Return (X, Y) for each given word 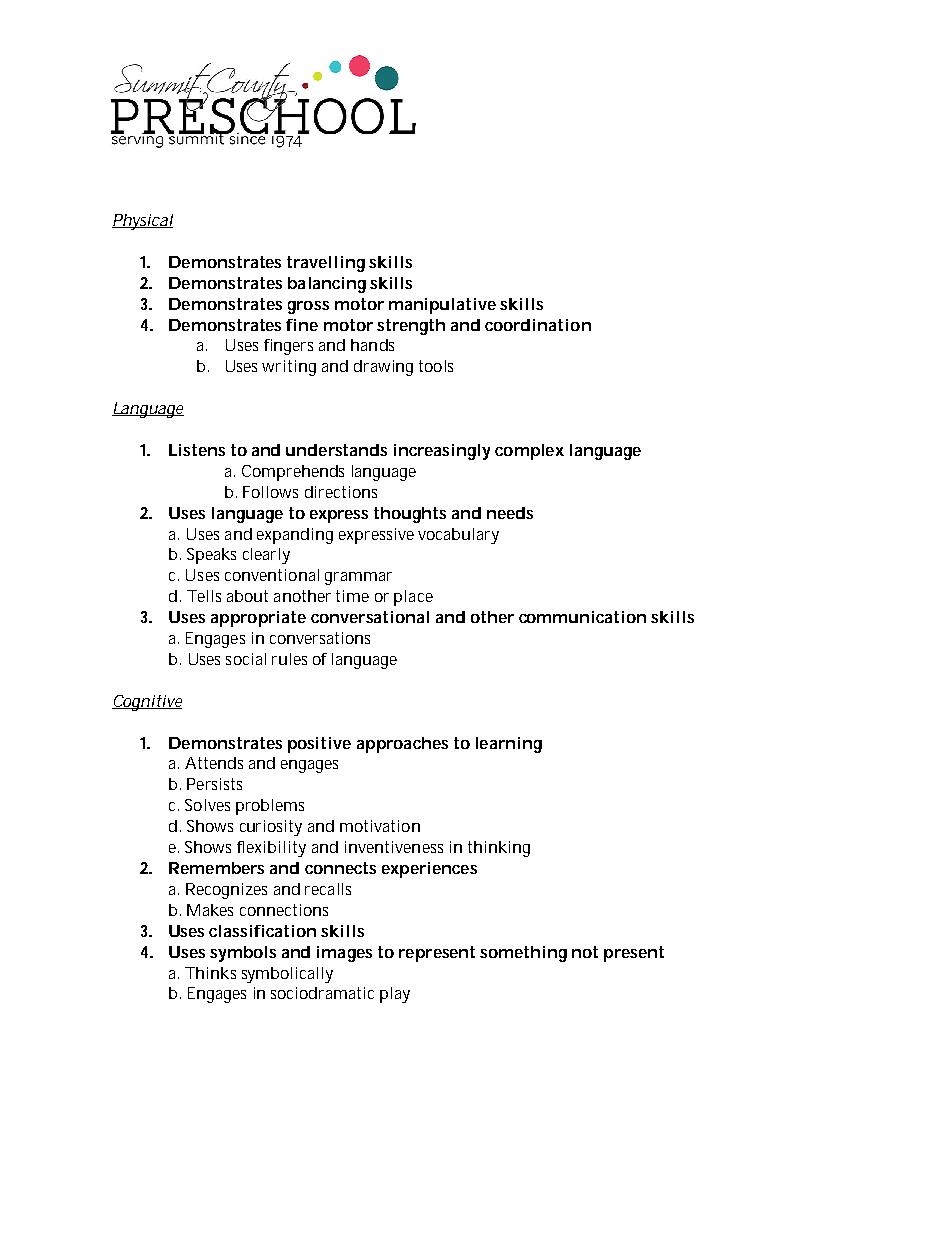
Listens (197, 450)
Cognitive (147, 703)
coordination (538, 325)
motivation (380, 826)
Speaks (211, 556)
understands (336, 450)
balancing (327, 285)
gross (308, 307)
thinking (499, 849)
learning (509, 745)
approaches (402, 745)
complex (529, 452)
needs (510, 513)
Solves (207, 805)
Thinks (210, 973)
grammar (358, 578)
